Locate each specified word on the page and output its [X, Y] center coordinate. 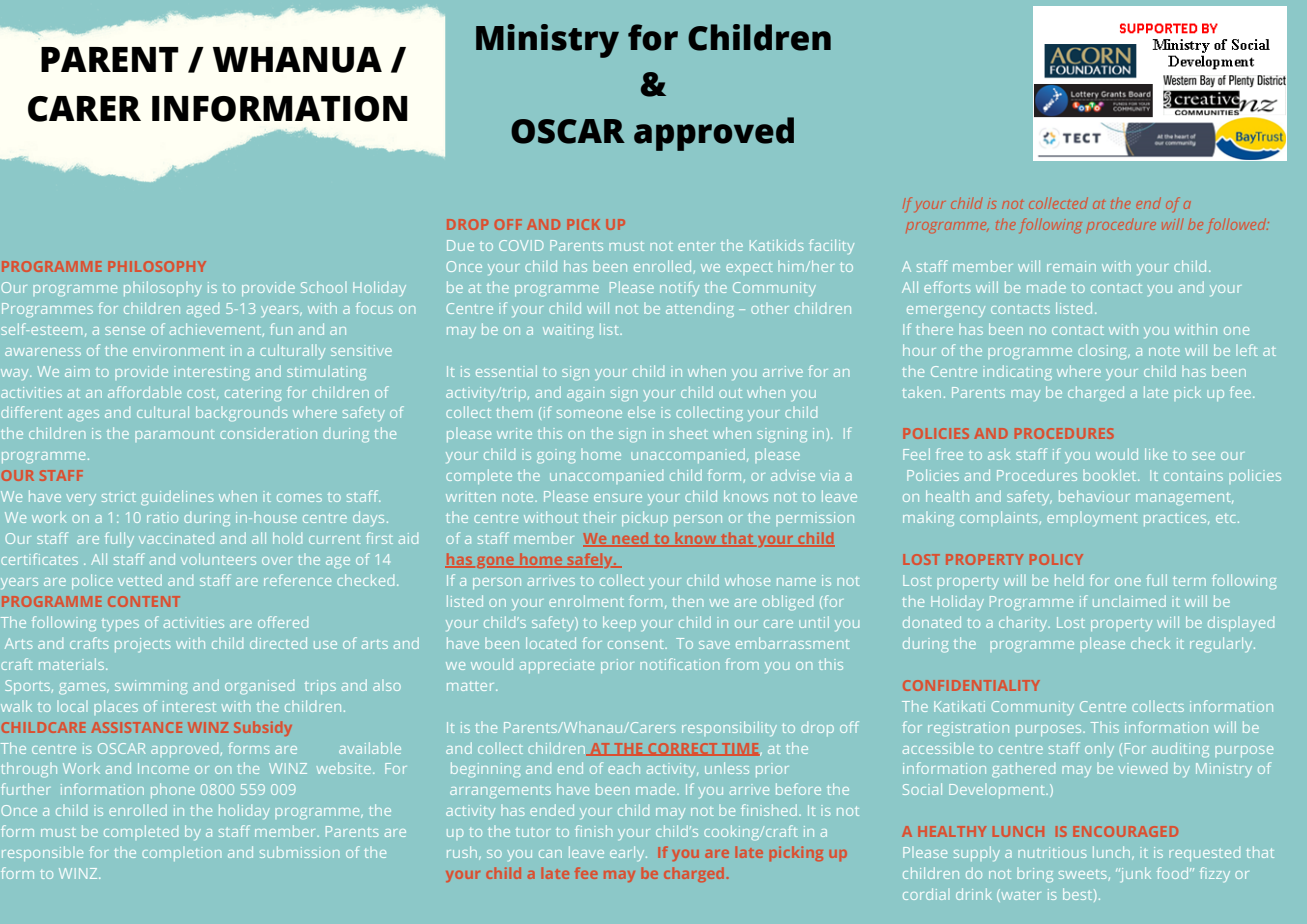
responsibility [729, 728]
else [641, 412]
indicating [1017, 372]
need [630, 539]
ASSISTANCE [136, 727]
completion [181, 854]
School [323, 287]
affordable [144, 392]
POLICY [1056, 559]
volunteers [218, 559]
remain [1071, 266]
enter [696, 246]
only [1099, 749]
